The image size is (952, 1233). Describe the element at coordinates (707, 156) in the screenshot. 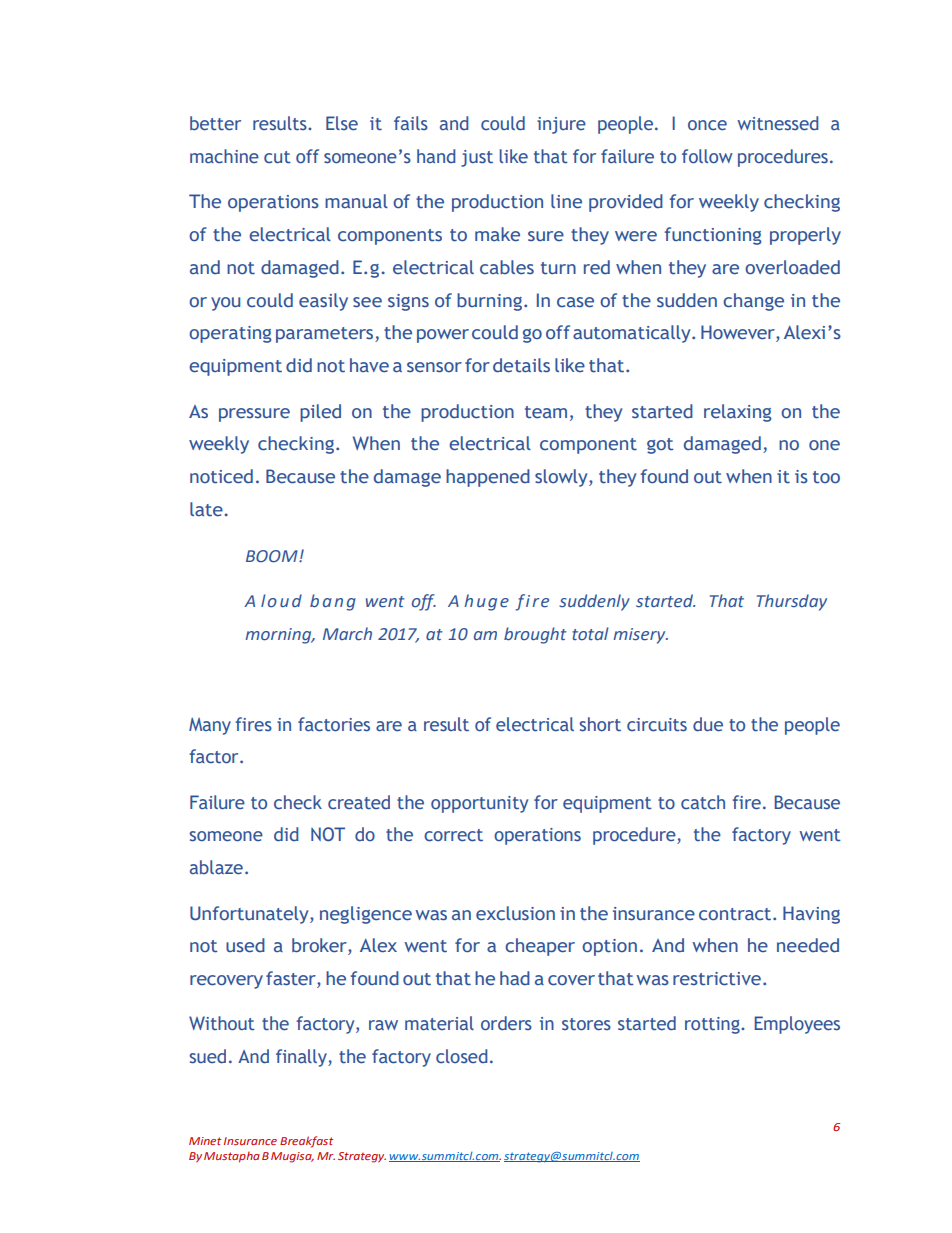

I see `follow` at that location.
